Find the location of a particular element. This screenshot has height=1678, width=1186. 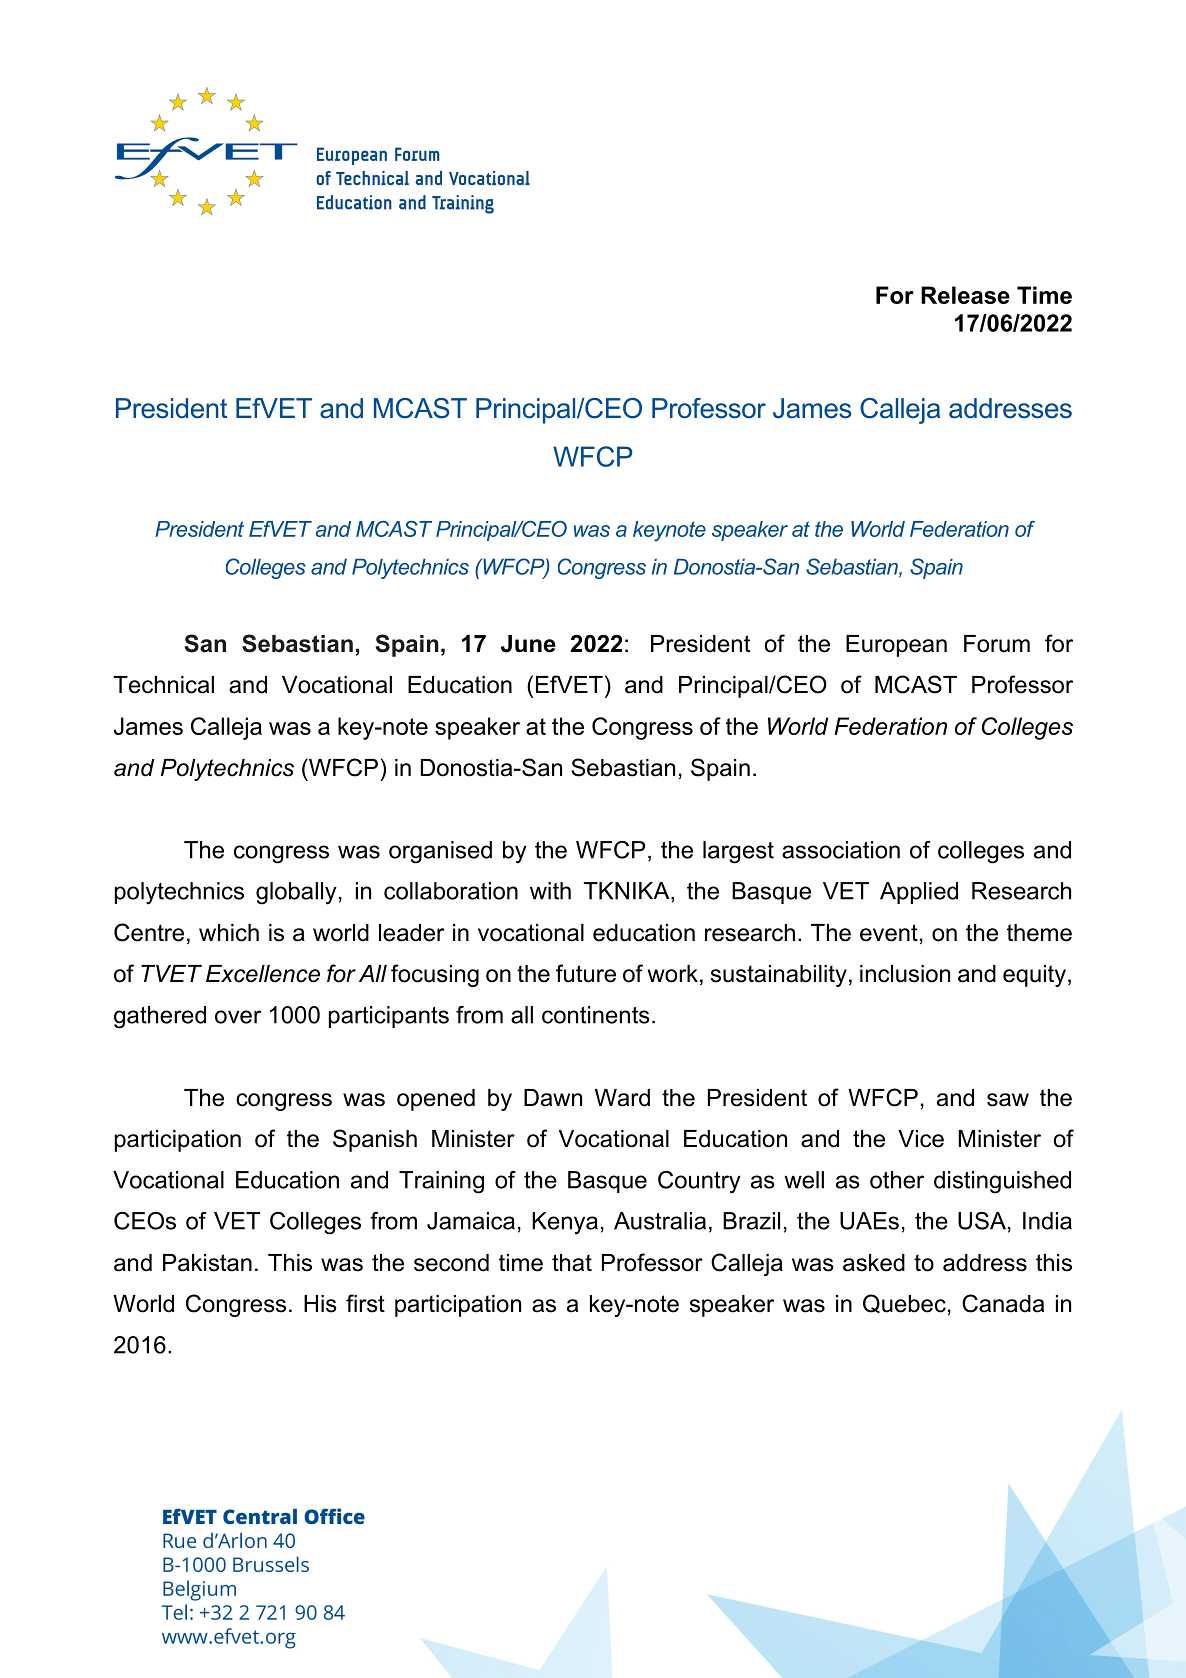

Forum is located at coordinates (997, 644).
